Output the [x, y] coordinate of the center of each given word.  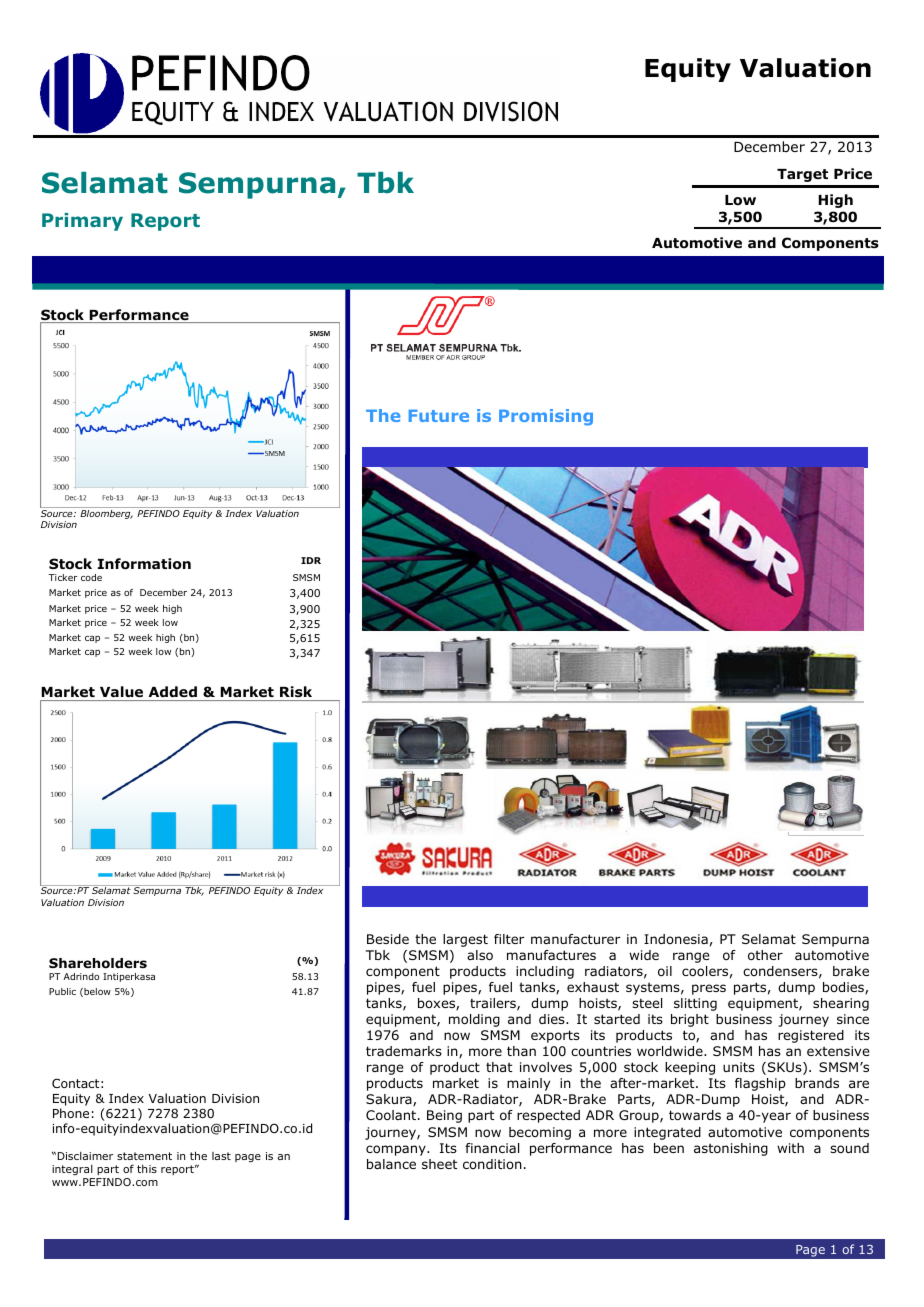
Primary [82, 222]
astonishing [731, 1149]
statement [144, 1156]
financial [492, 1148]
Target [802, 175]
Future [439, 416]
